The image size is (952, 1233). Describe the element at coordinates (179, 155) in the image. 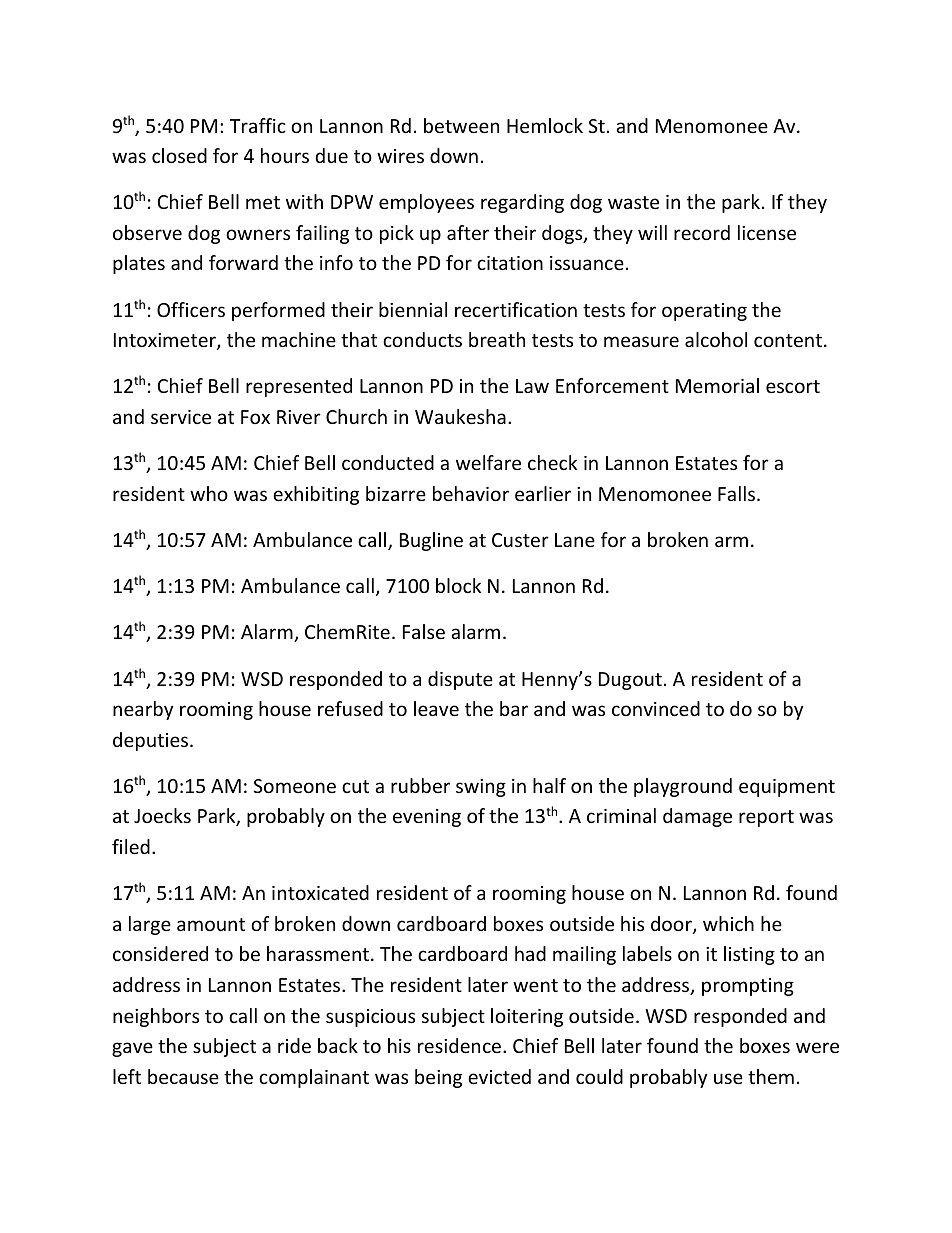

I see `closed` at that location.
